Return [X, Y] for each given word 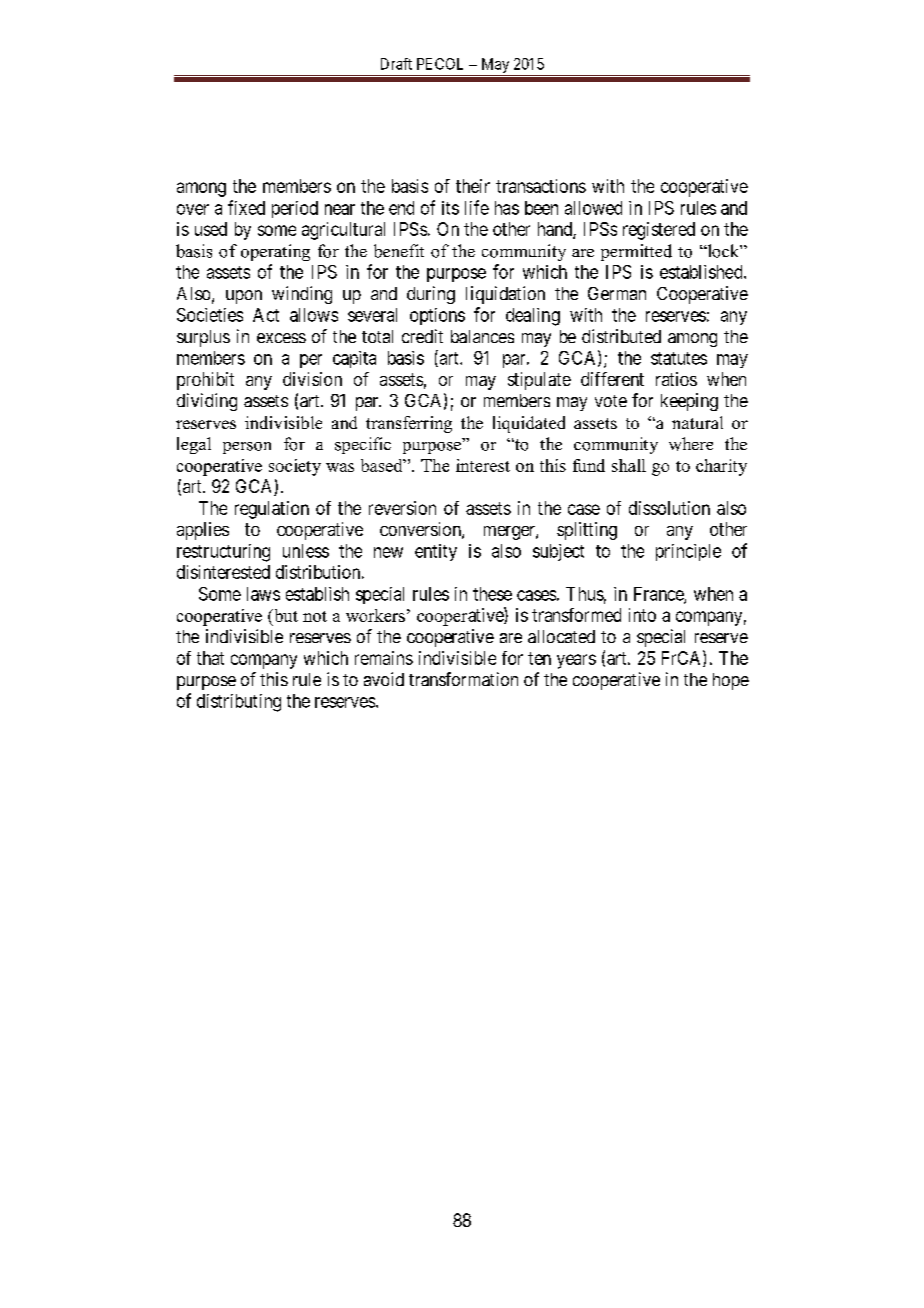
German [617, 293]
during [431, 295]
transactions [541, 186]
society [295, 467]
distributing [239, 703]
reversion [402, 508]
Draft [396, 64]
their [473, 186]
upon [244, 297]
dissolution [669, 508]
